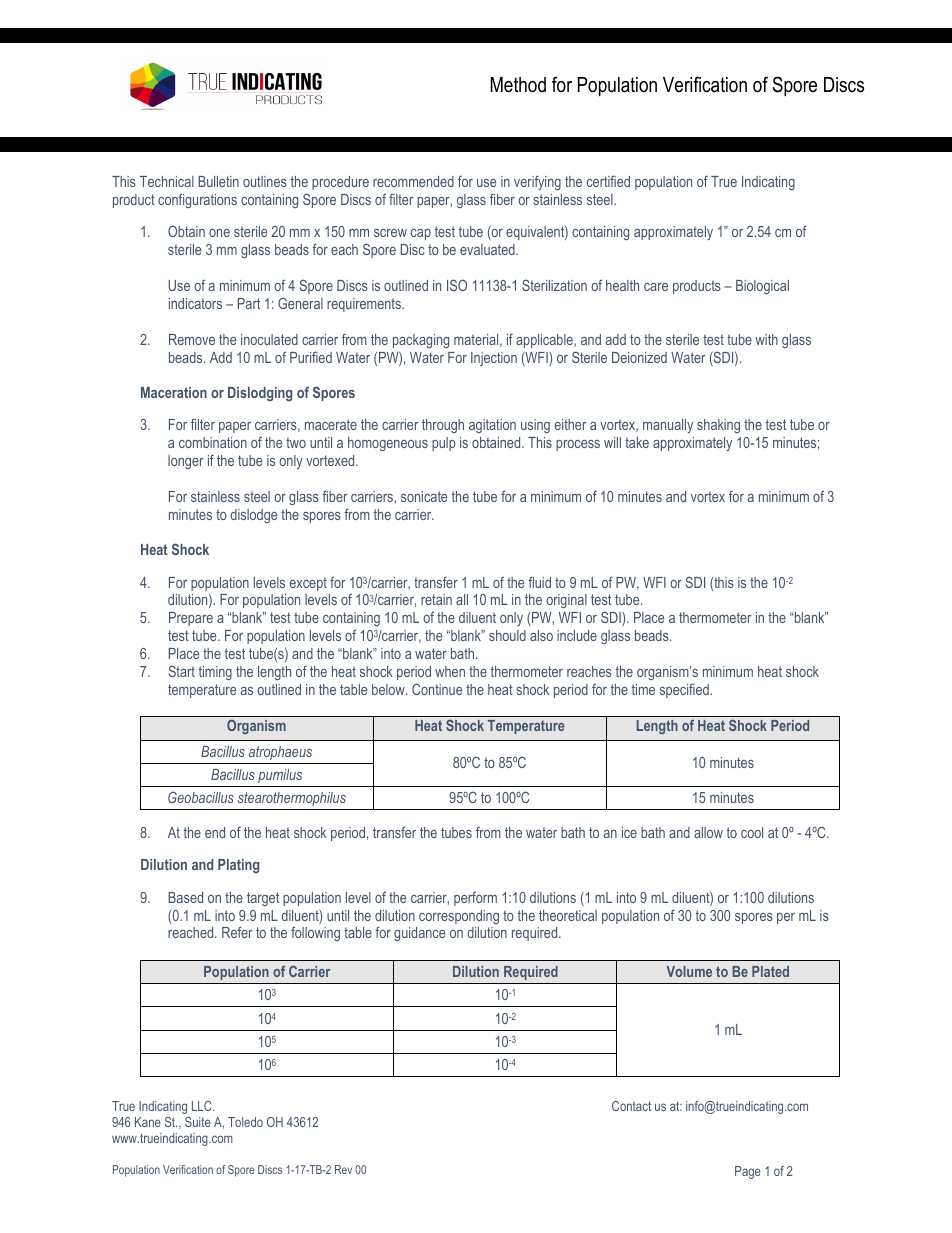  What do you see at coordinates (518, 85) in the image?
I see `Method` at bounding box center [518, 85].
